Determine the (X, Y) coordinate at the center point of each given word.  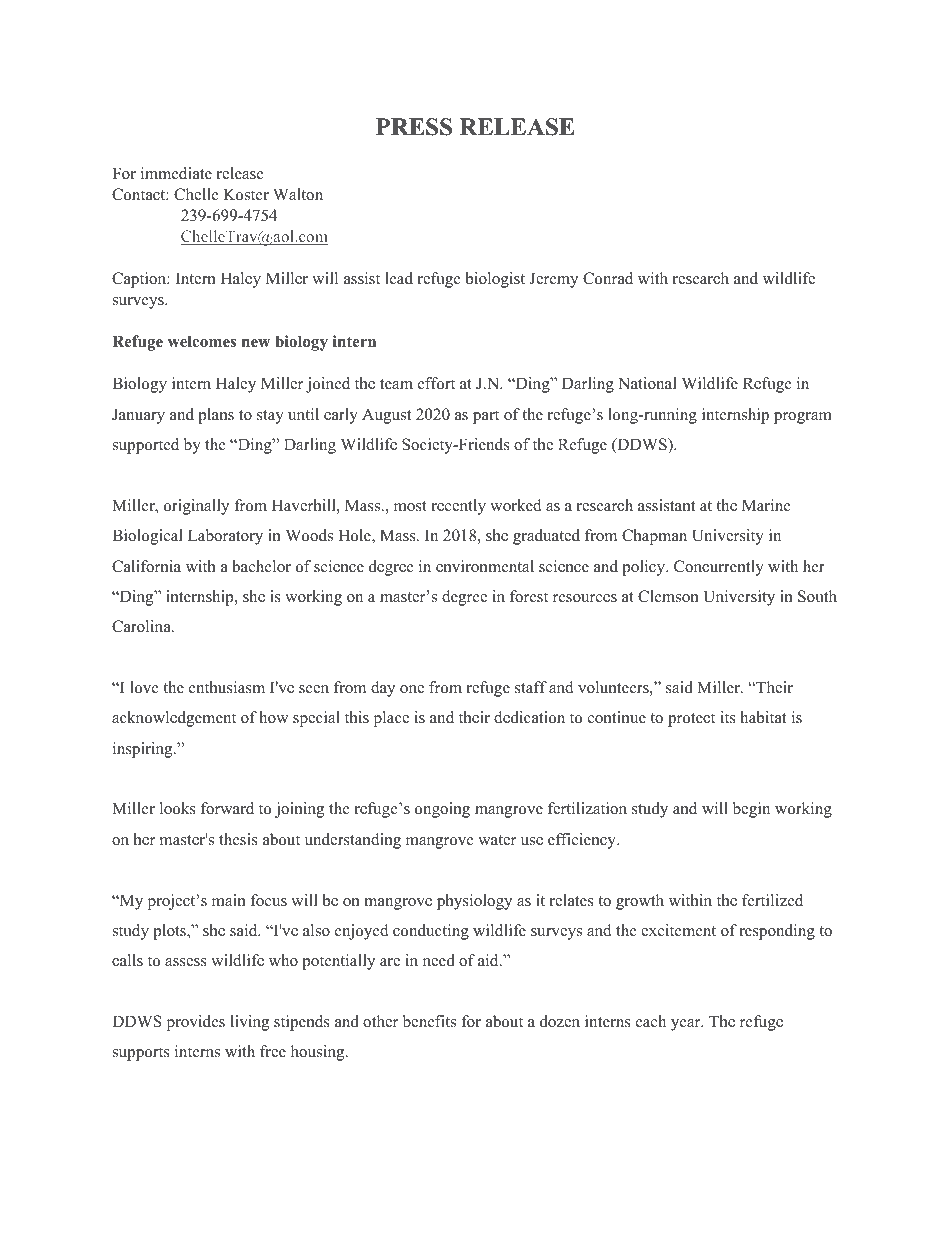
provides (195, 1023)
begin (751, 810)
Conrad (608, 278)
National (647, 383)
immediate (176, 173)
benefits (429, 1021)
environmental (485, 566)
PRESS (414, 127)
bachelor (261, 566)
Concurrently (719, 568)
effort (436, 383)
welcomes (202, 341)
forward (227, 808)
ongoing (442, 810)
